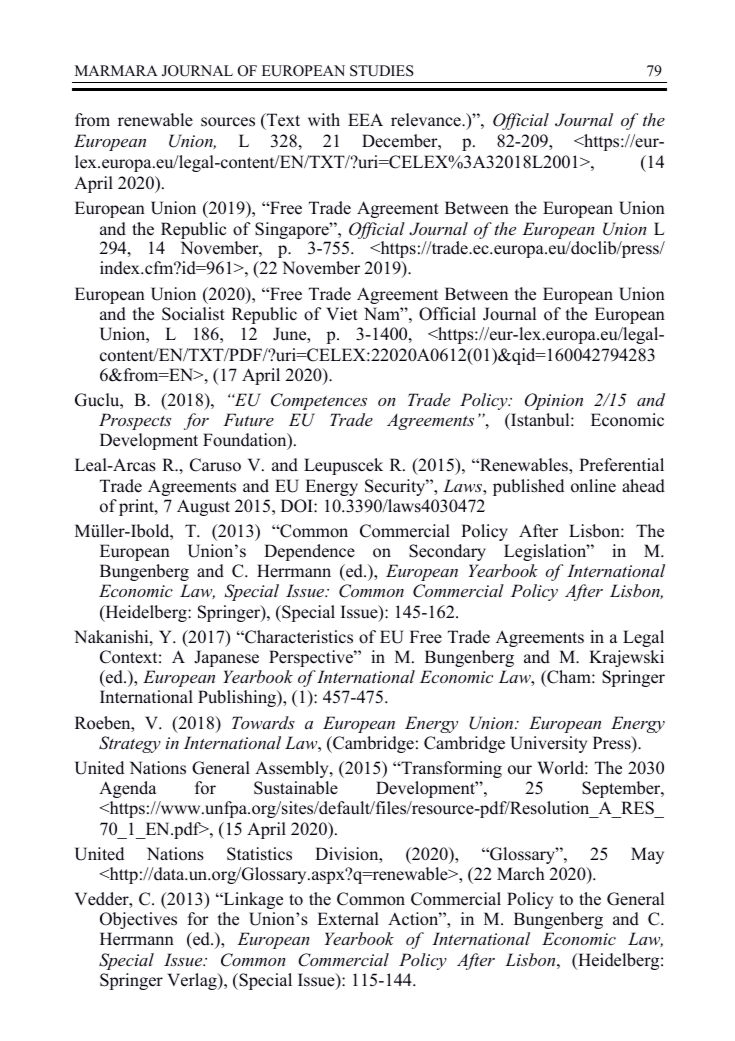  Describe the element at coordinates (298, 637) in the screenshot. I see `Characteristics` at that location.
